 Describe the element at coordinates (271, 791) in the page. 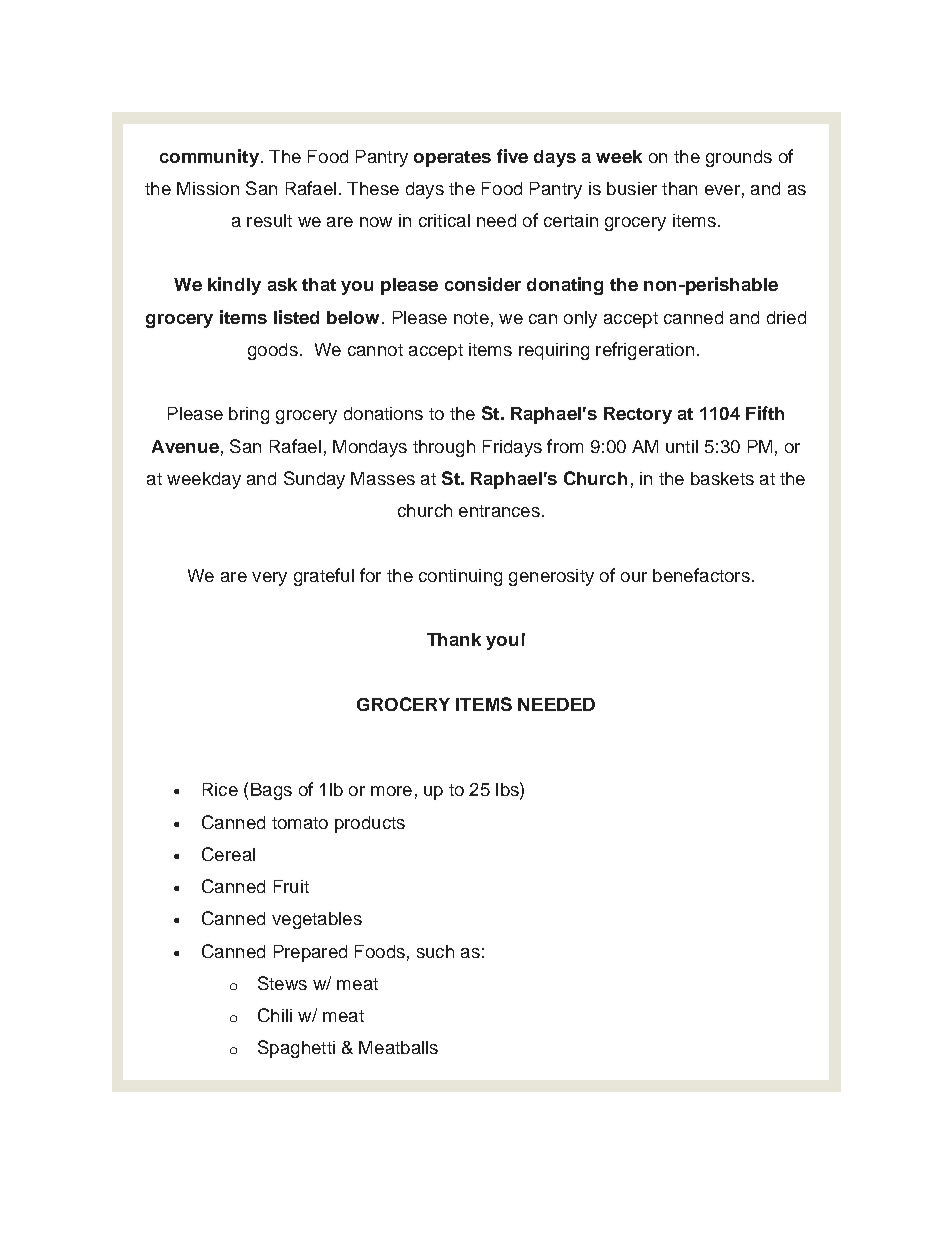

I see `Bags` at that location.
